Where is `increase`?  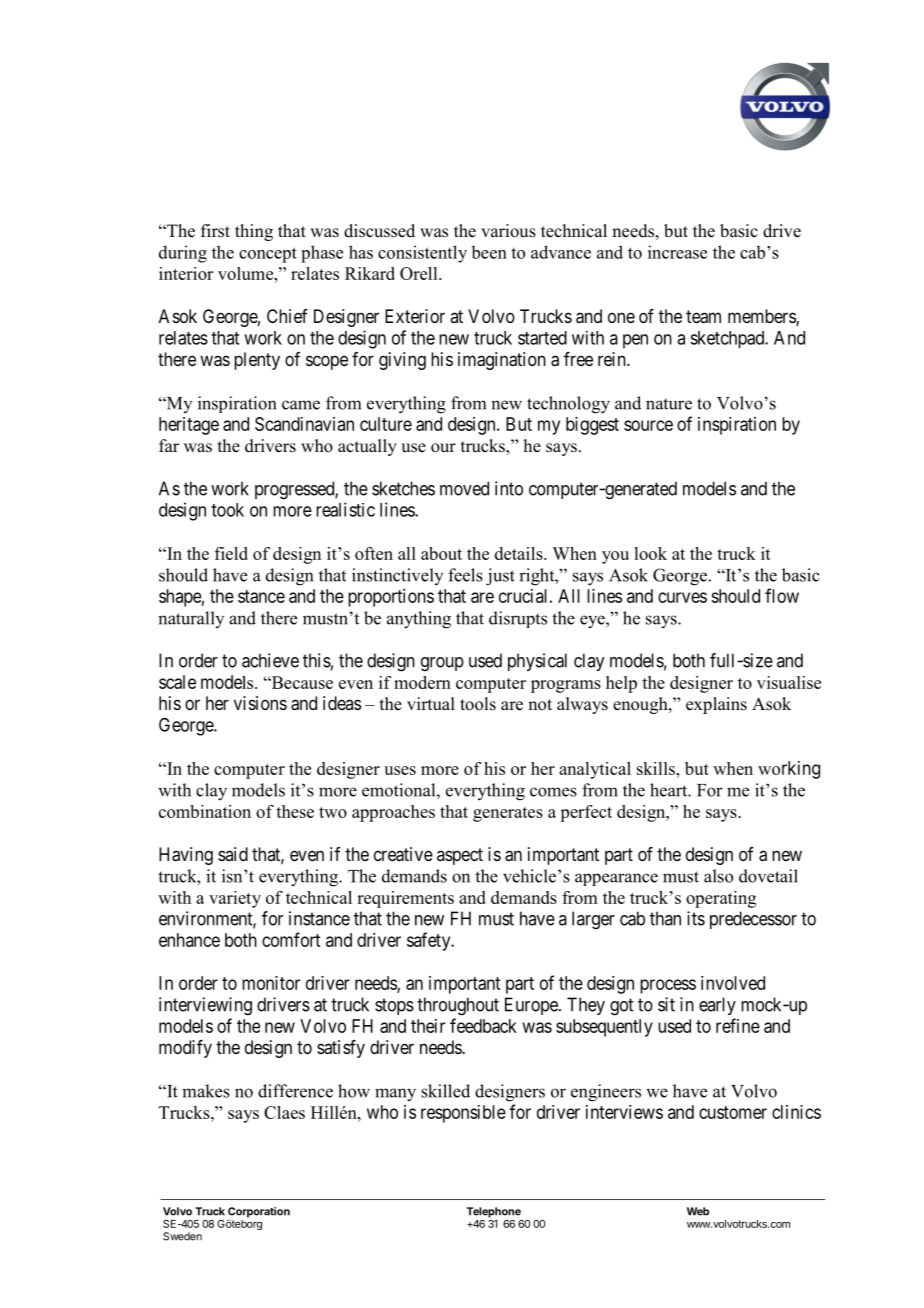 increase is located at coordinates (677, 252).
